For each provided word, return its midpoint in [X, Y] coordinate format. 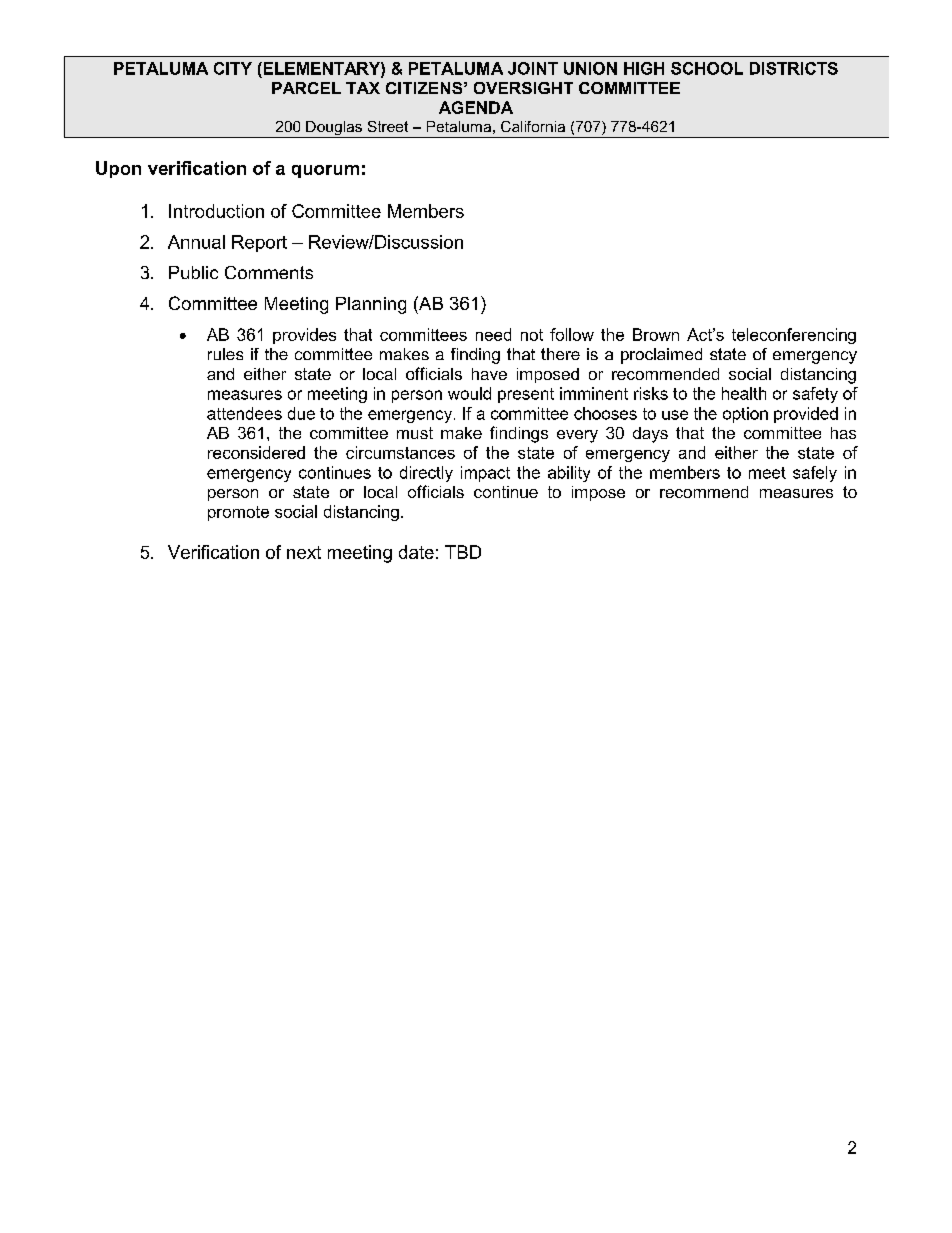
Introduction [216, 211]
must [415, 433]
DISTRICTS [794, 68]
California [533, 126]
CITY [233, 68]
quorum [325, 171]
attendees [244, 413]
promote [238, 513]
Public [193, 272]
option [745, 415]
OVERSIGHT [523, 88]
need [493, 334]
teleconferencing [794, 336]
